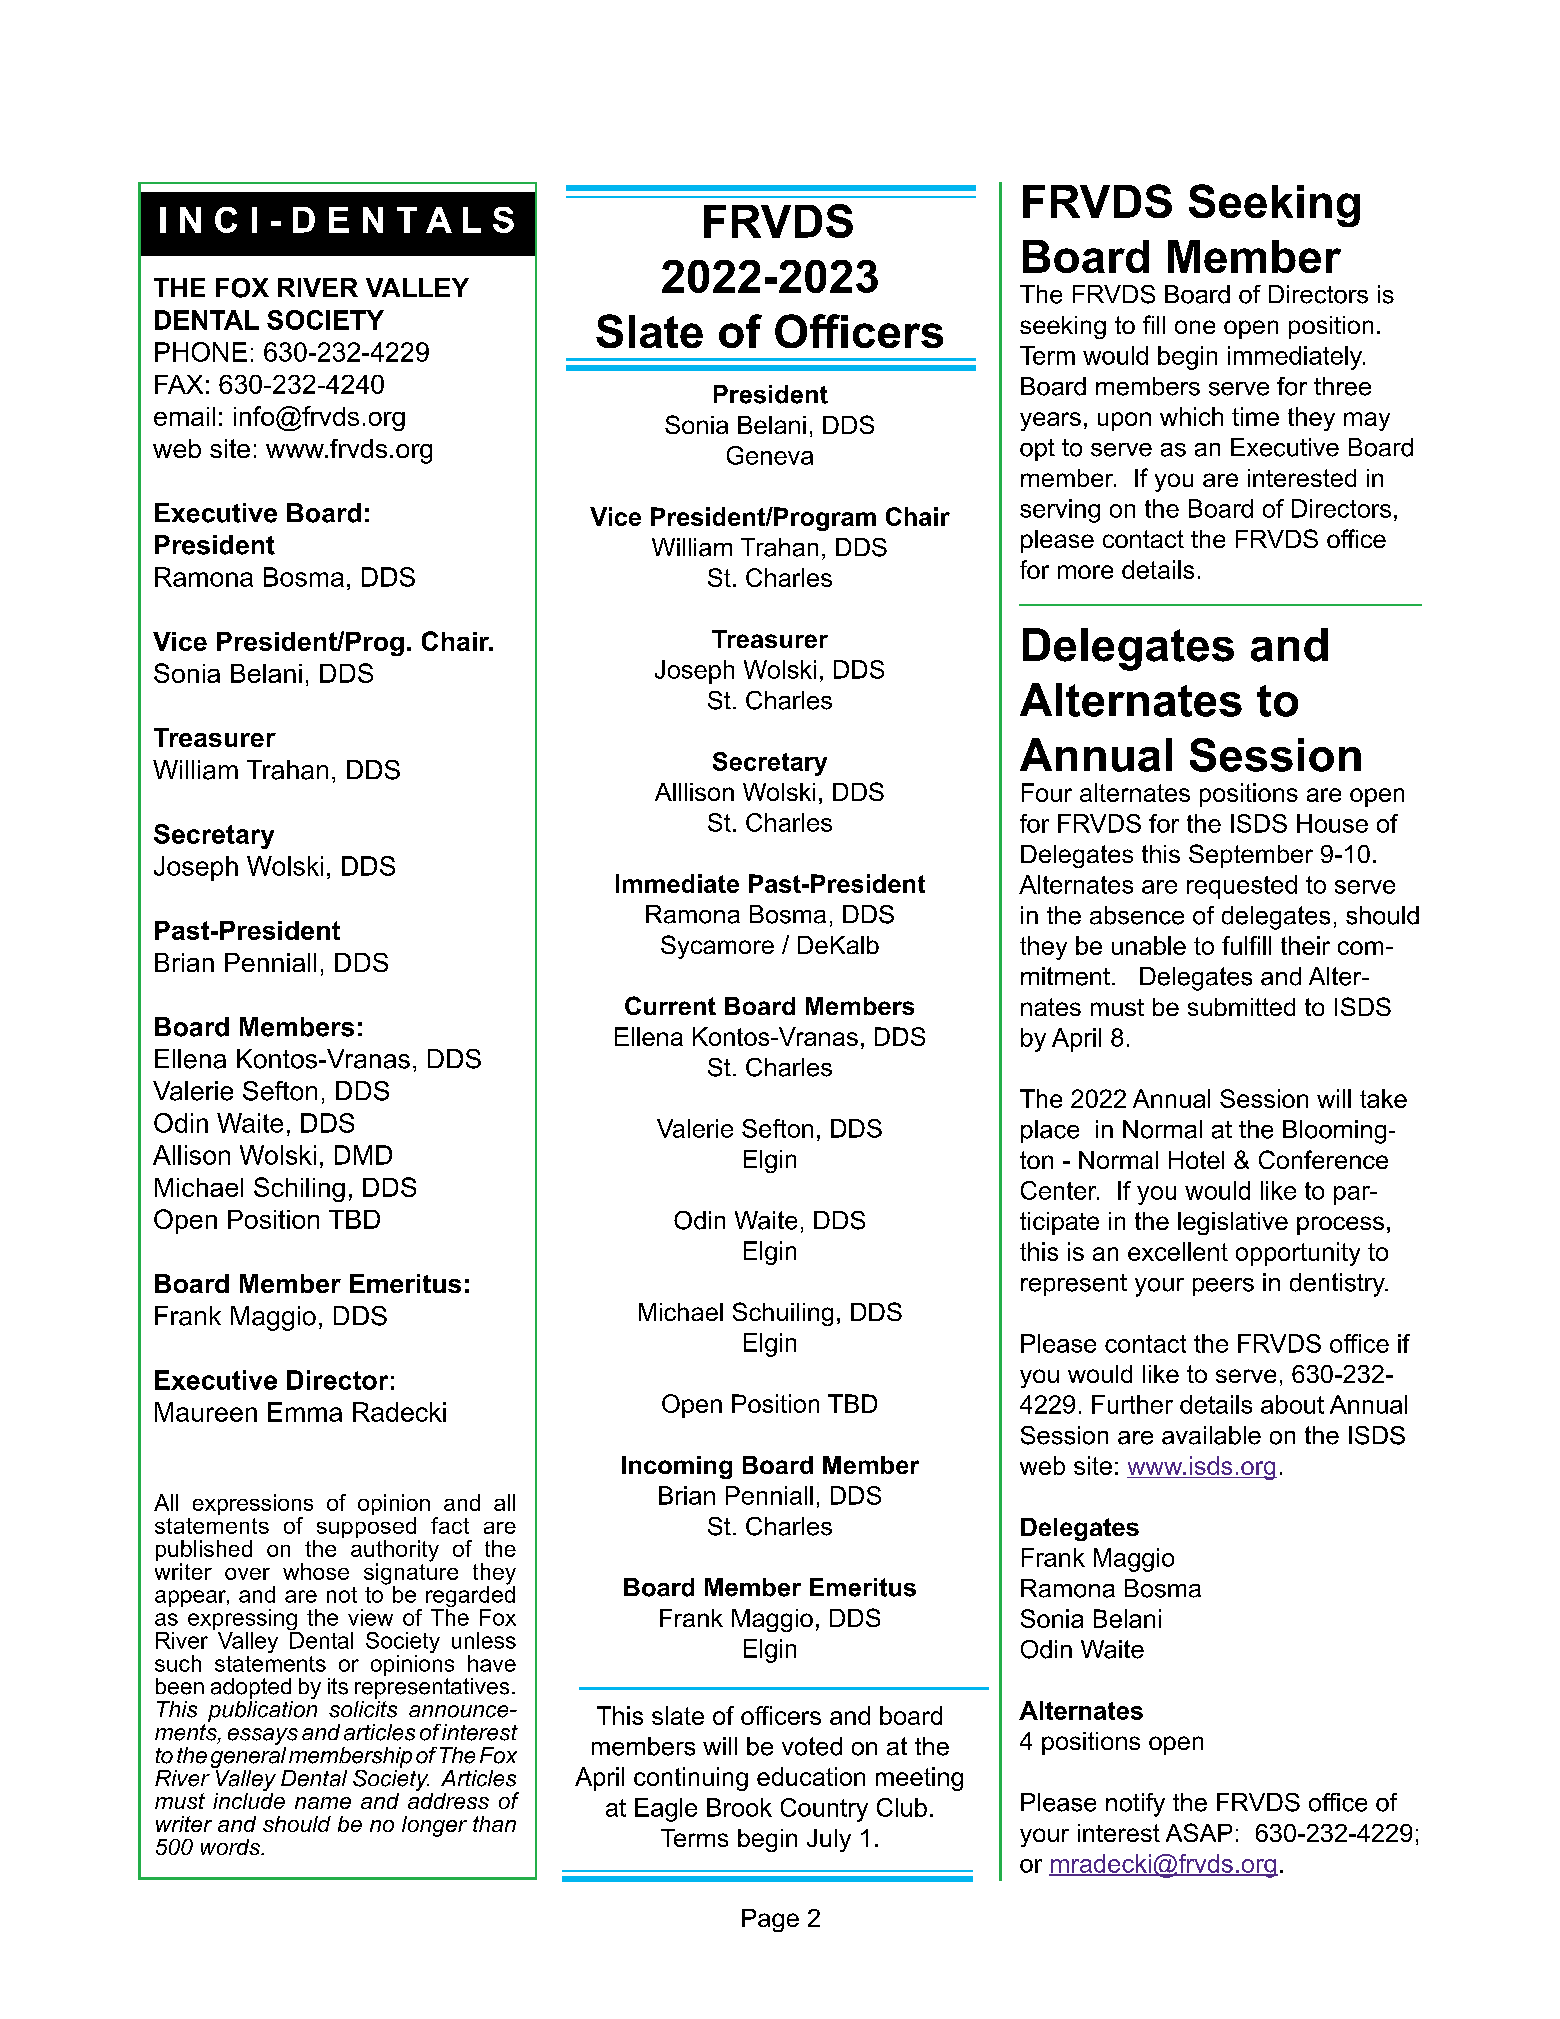 Image resolution: width=1560 pixels, height=2019 pixels. I want to click on supposed, so click(366, 1529).
